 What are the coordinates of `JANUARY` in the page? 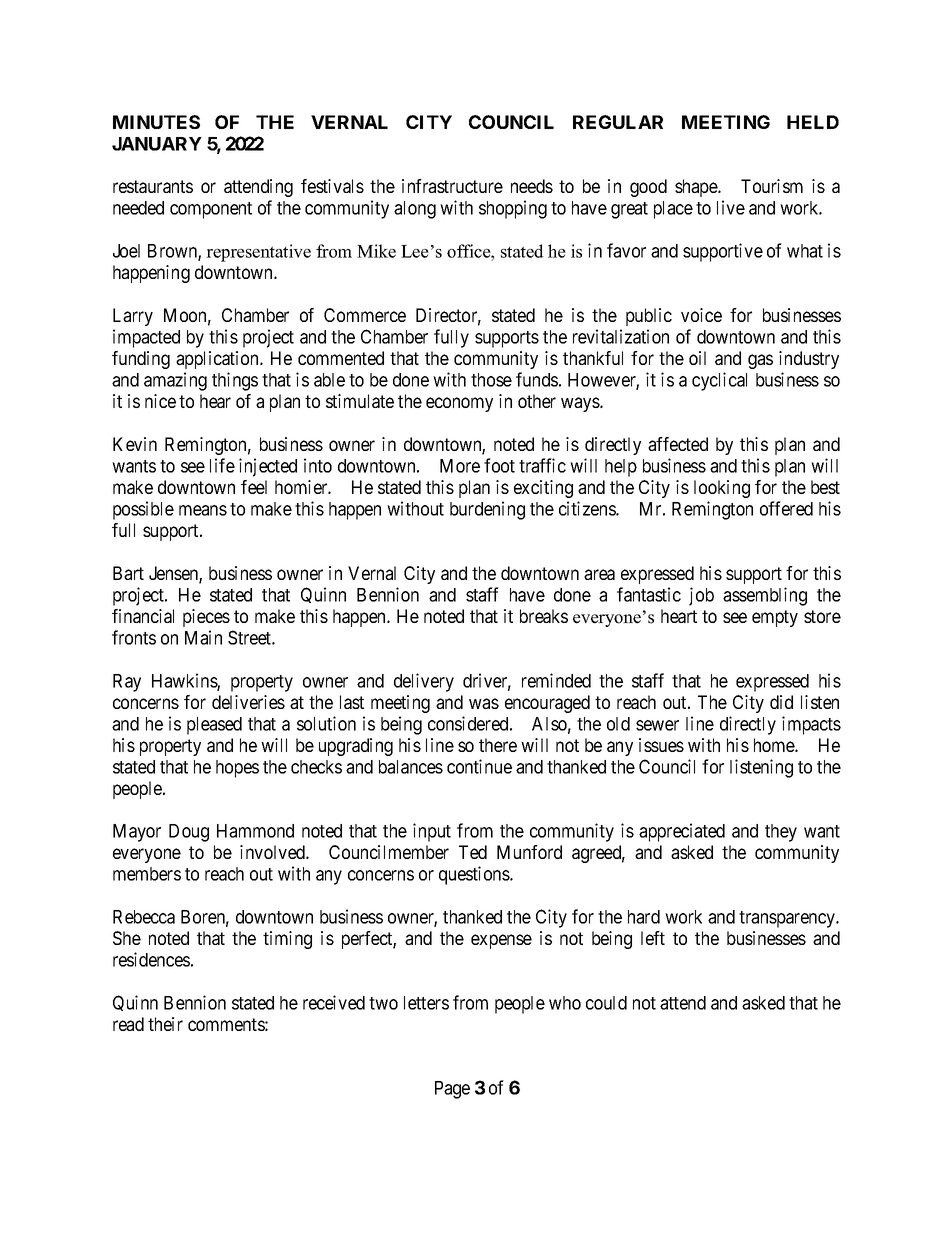 It's located at (157, 144).
